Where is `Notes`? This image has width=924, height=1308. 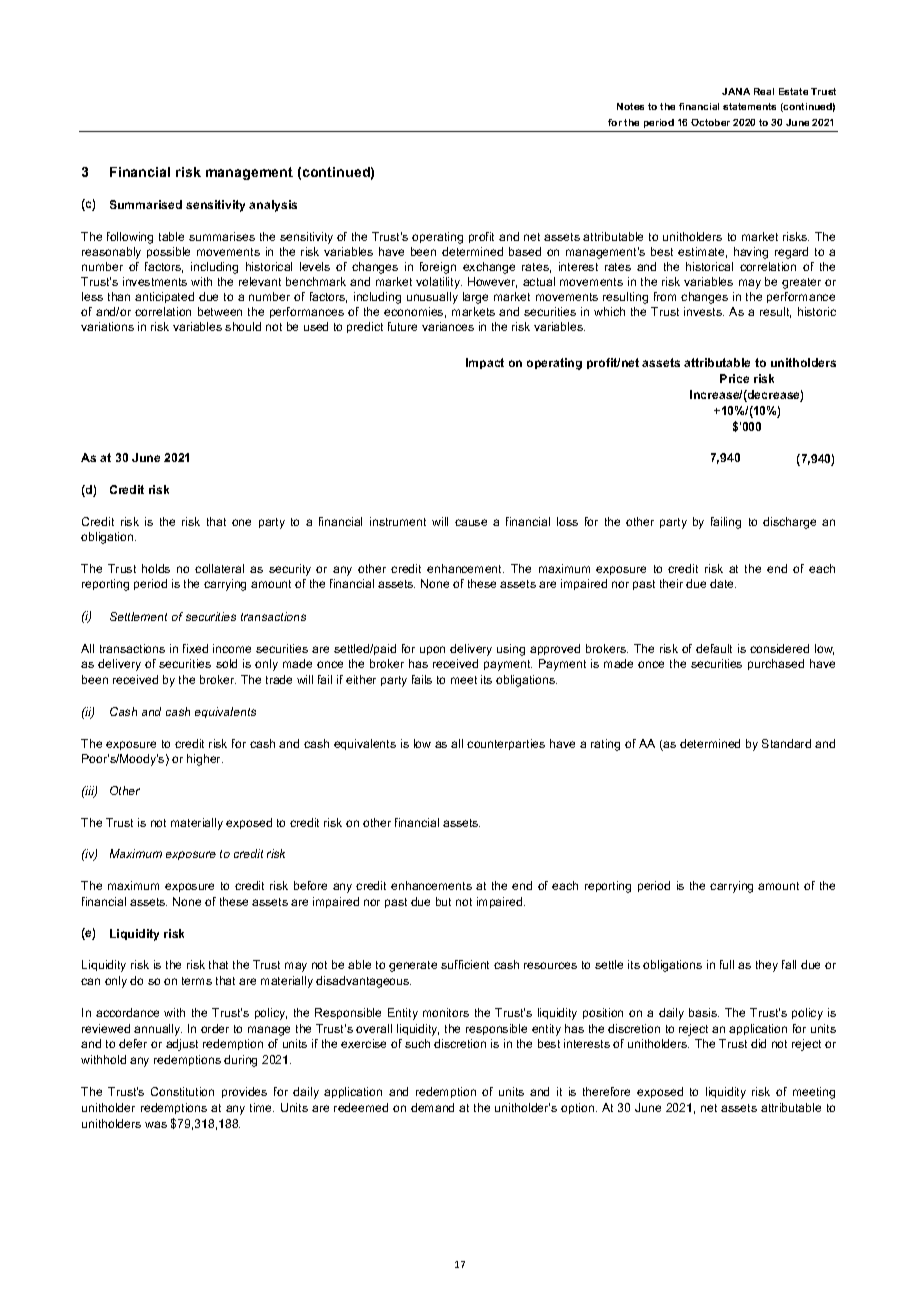
Notes is located at coordinates (630, 106).
